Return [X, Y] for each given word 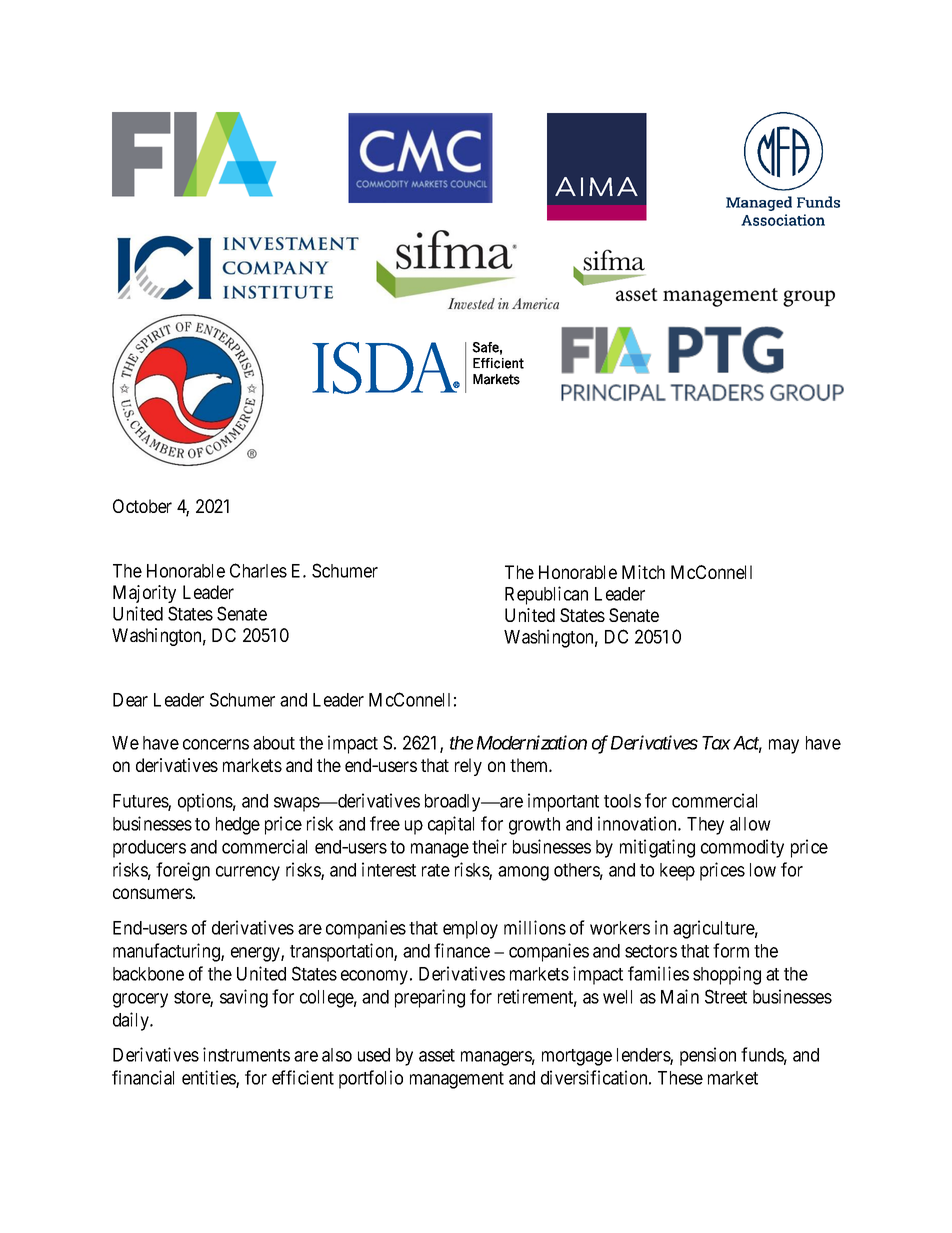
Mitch [643, 572]
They [705, 826]
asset [437, 1055]
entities [209, 1078]
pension [708, 1056]
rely [468, 767]
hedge [238, 826]
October [142, 506]
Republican [546, 595]
